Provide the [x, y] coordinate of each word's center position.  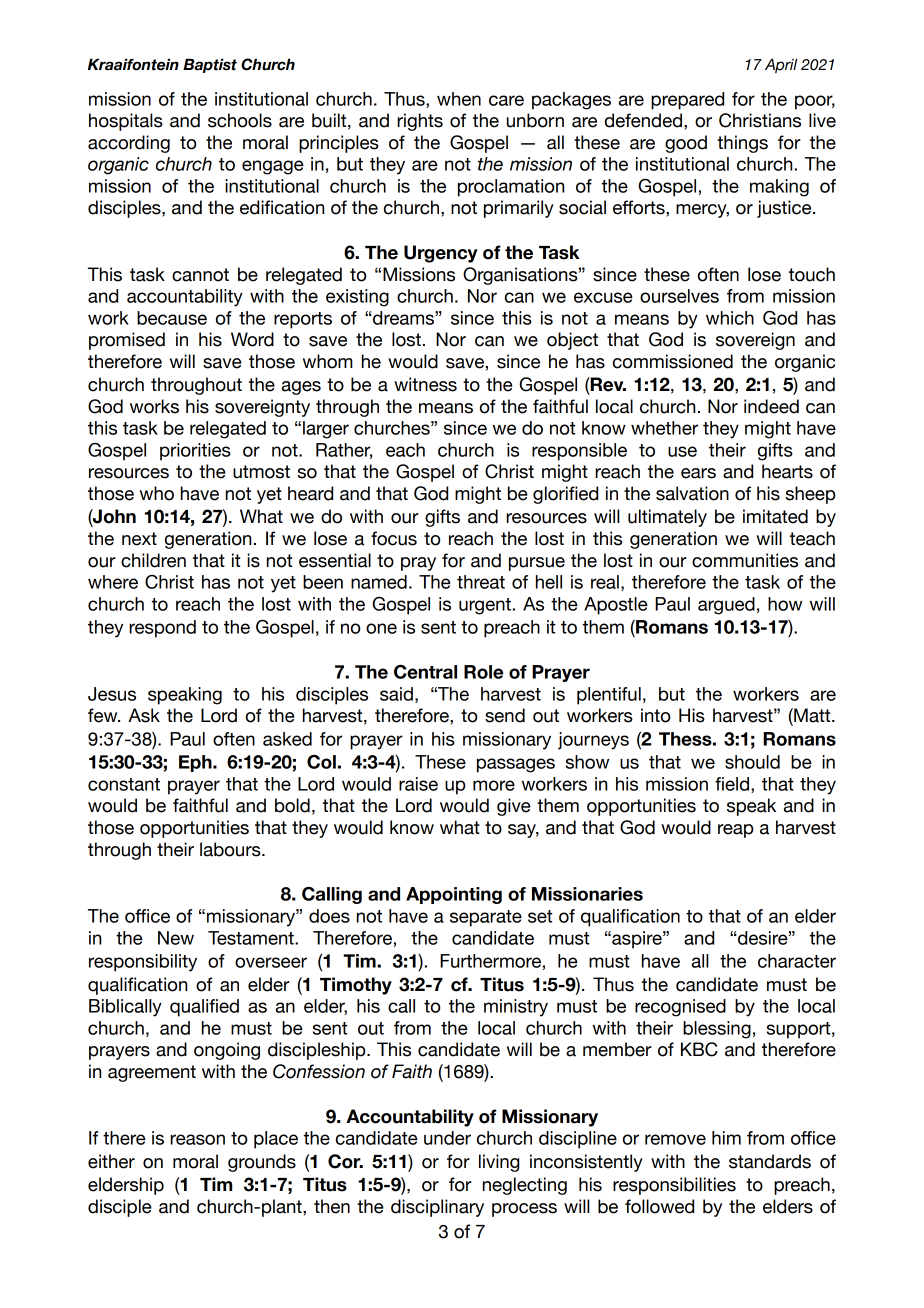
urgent [485, 606]
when [459, 99]
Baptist [210, 66]
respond [162, 629]
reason [197, 1139]
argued [726, 606]
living [499, 1163]
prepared [687, 101]
